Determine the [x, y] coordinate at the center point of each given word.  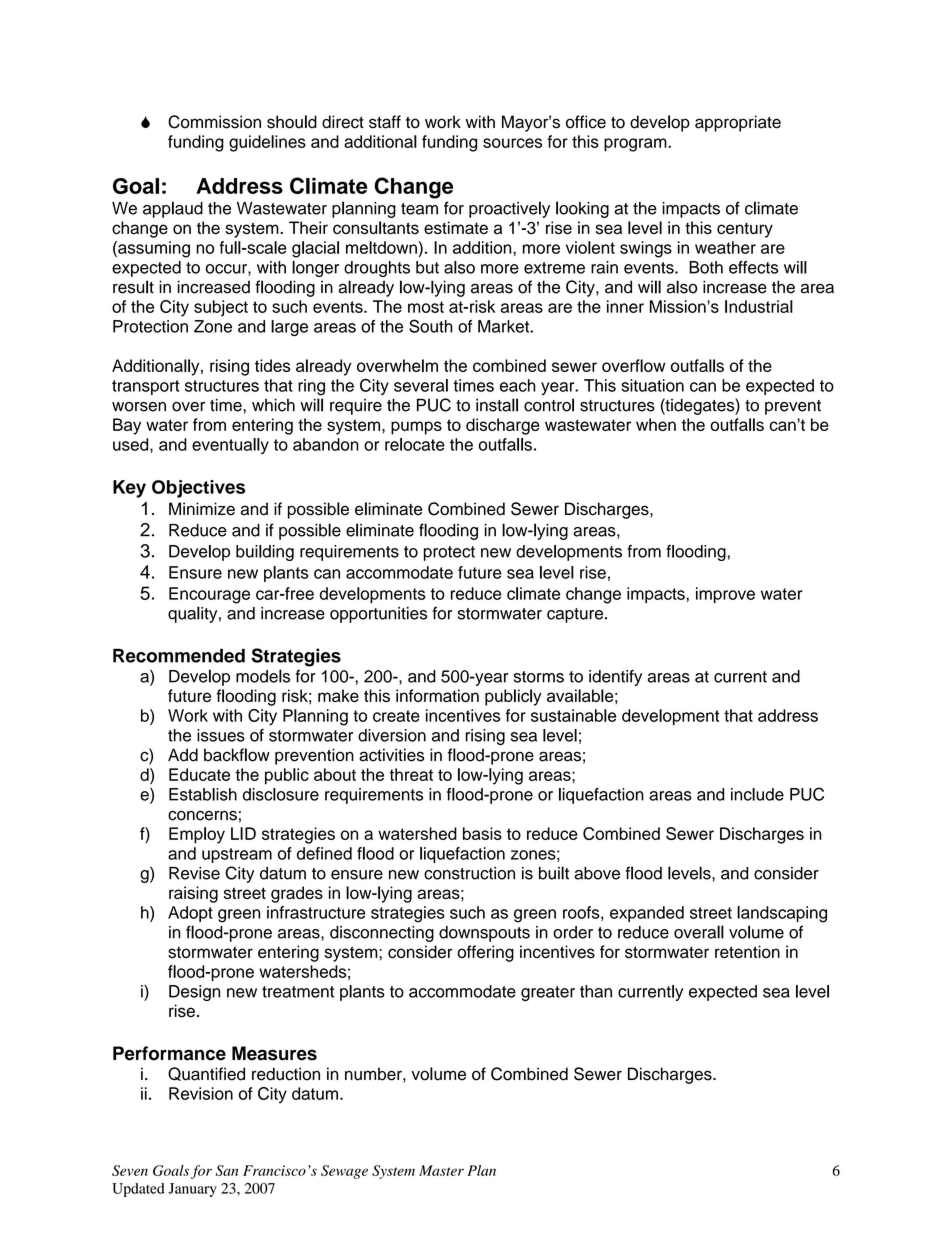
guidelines [267, 143]
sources [512, 143]
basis [482, 833]
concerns [202, 815]
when [656, 424]
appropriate [738, 123]
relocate [415, 444]
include [757, 794]
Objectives [198, 489]
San [227, 1170]
